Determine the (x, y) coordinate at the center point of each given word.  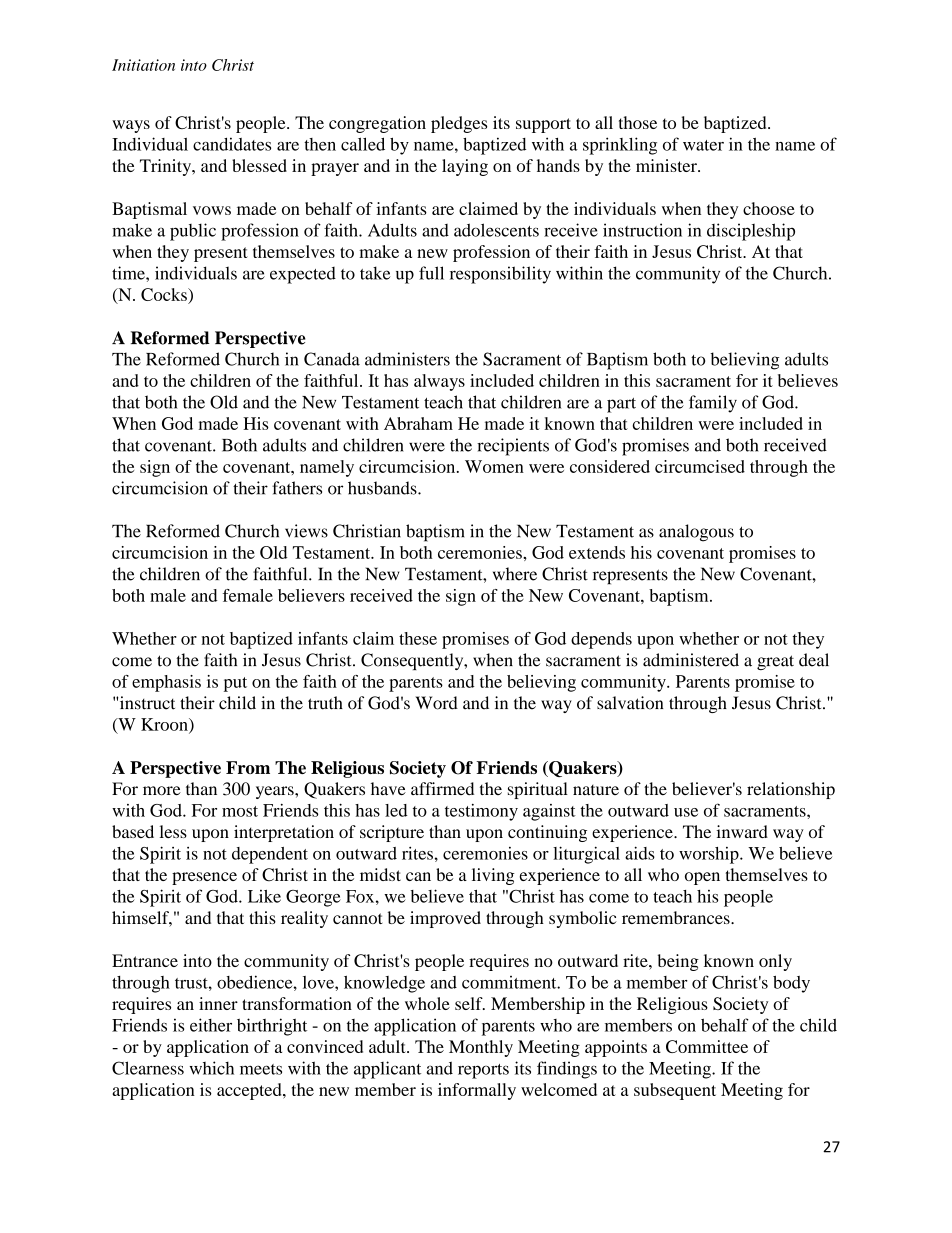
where (515, 574)
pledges (459, 124)
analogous (696, 533)
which (212, 1068)
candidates (232, 144)
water (703, 145)
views (306, 531)
